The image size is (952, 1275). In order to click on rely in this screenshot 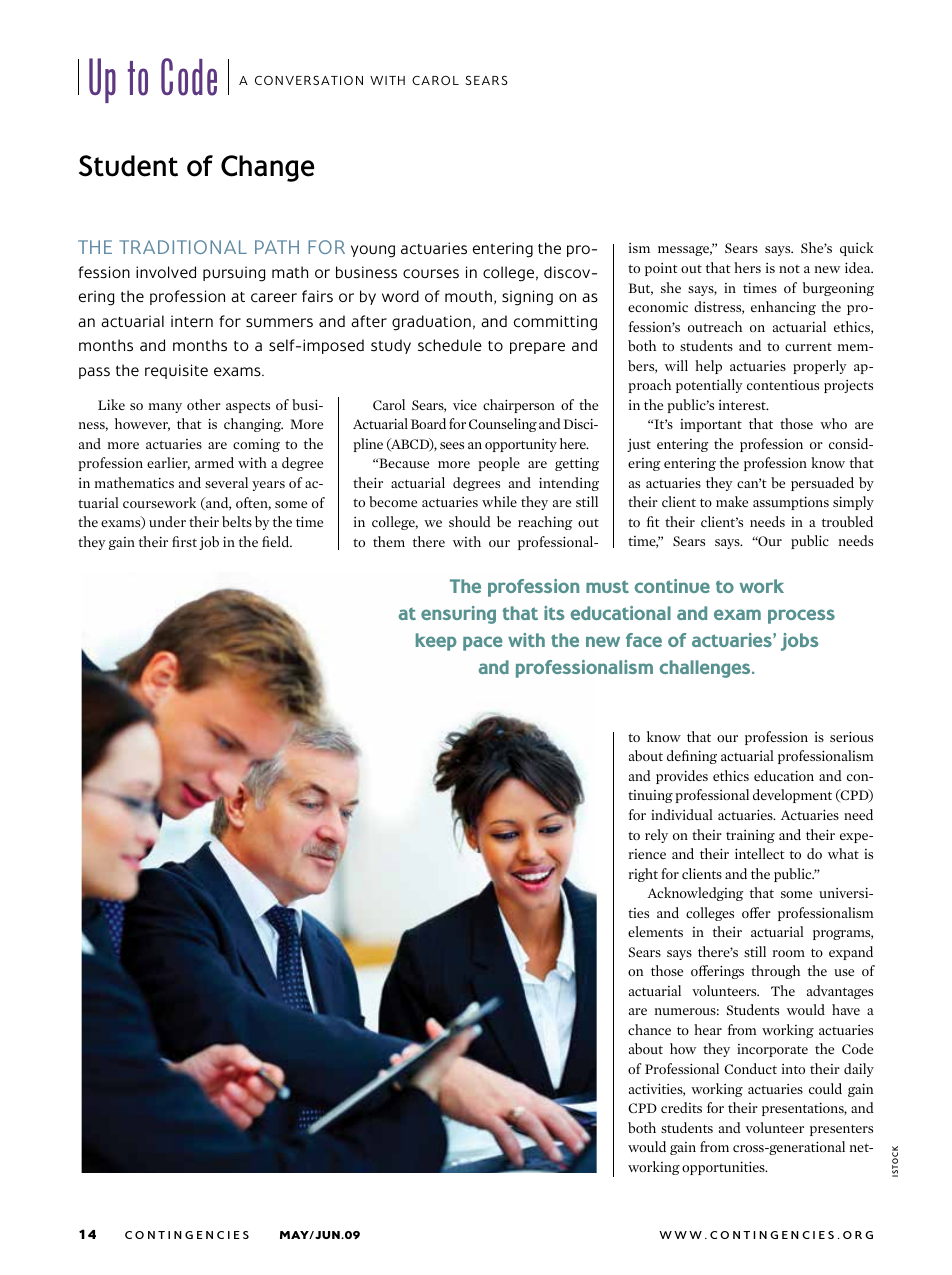, I will do `click(656, 836)`.
